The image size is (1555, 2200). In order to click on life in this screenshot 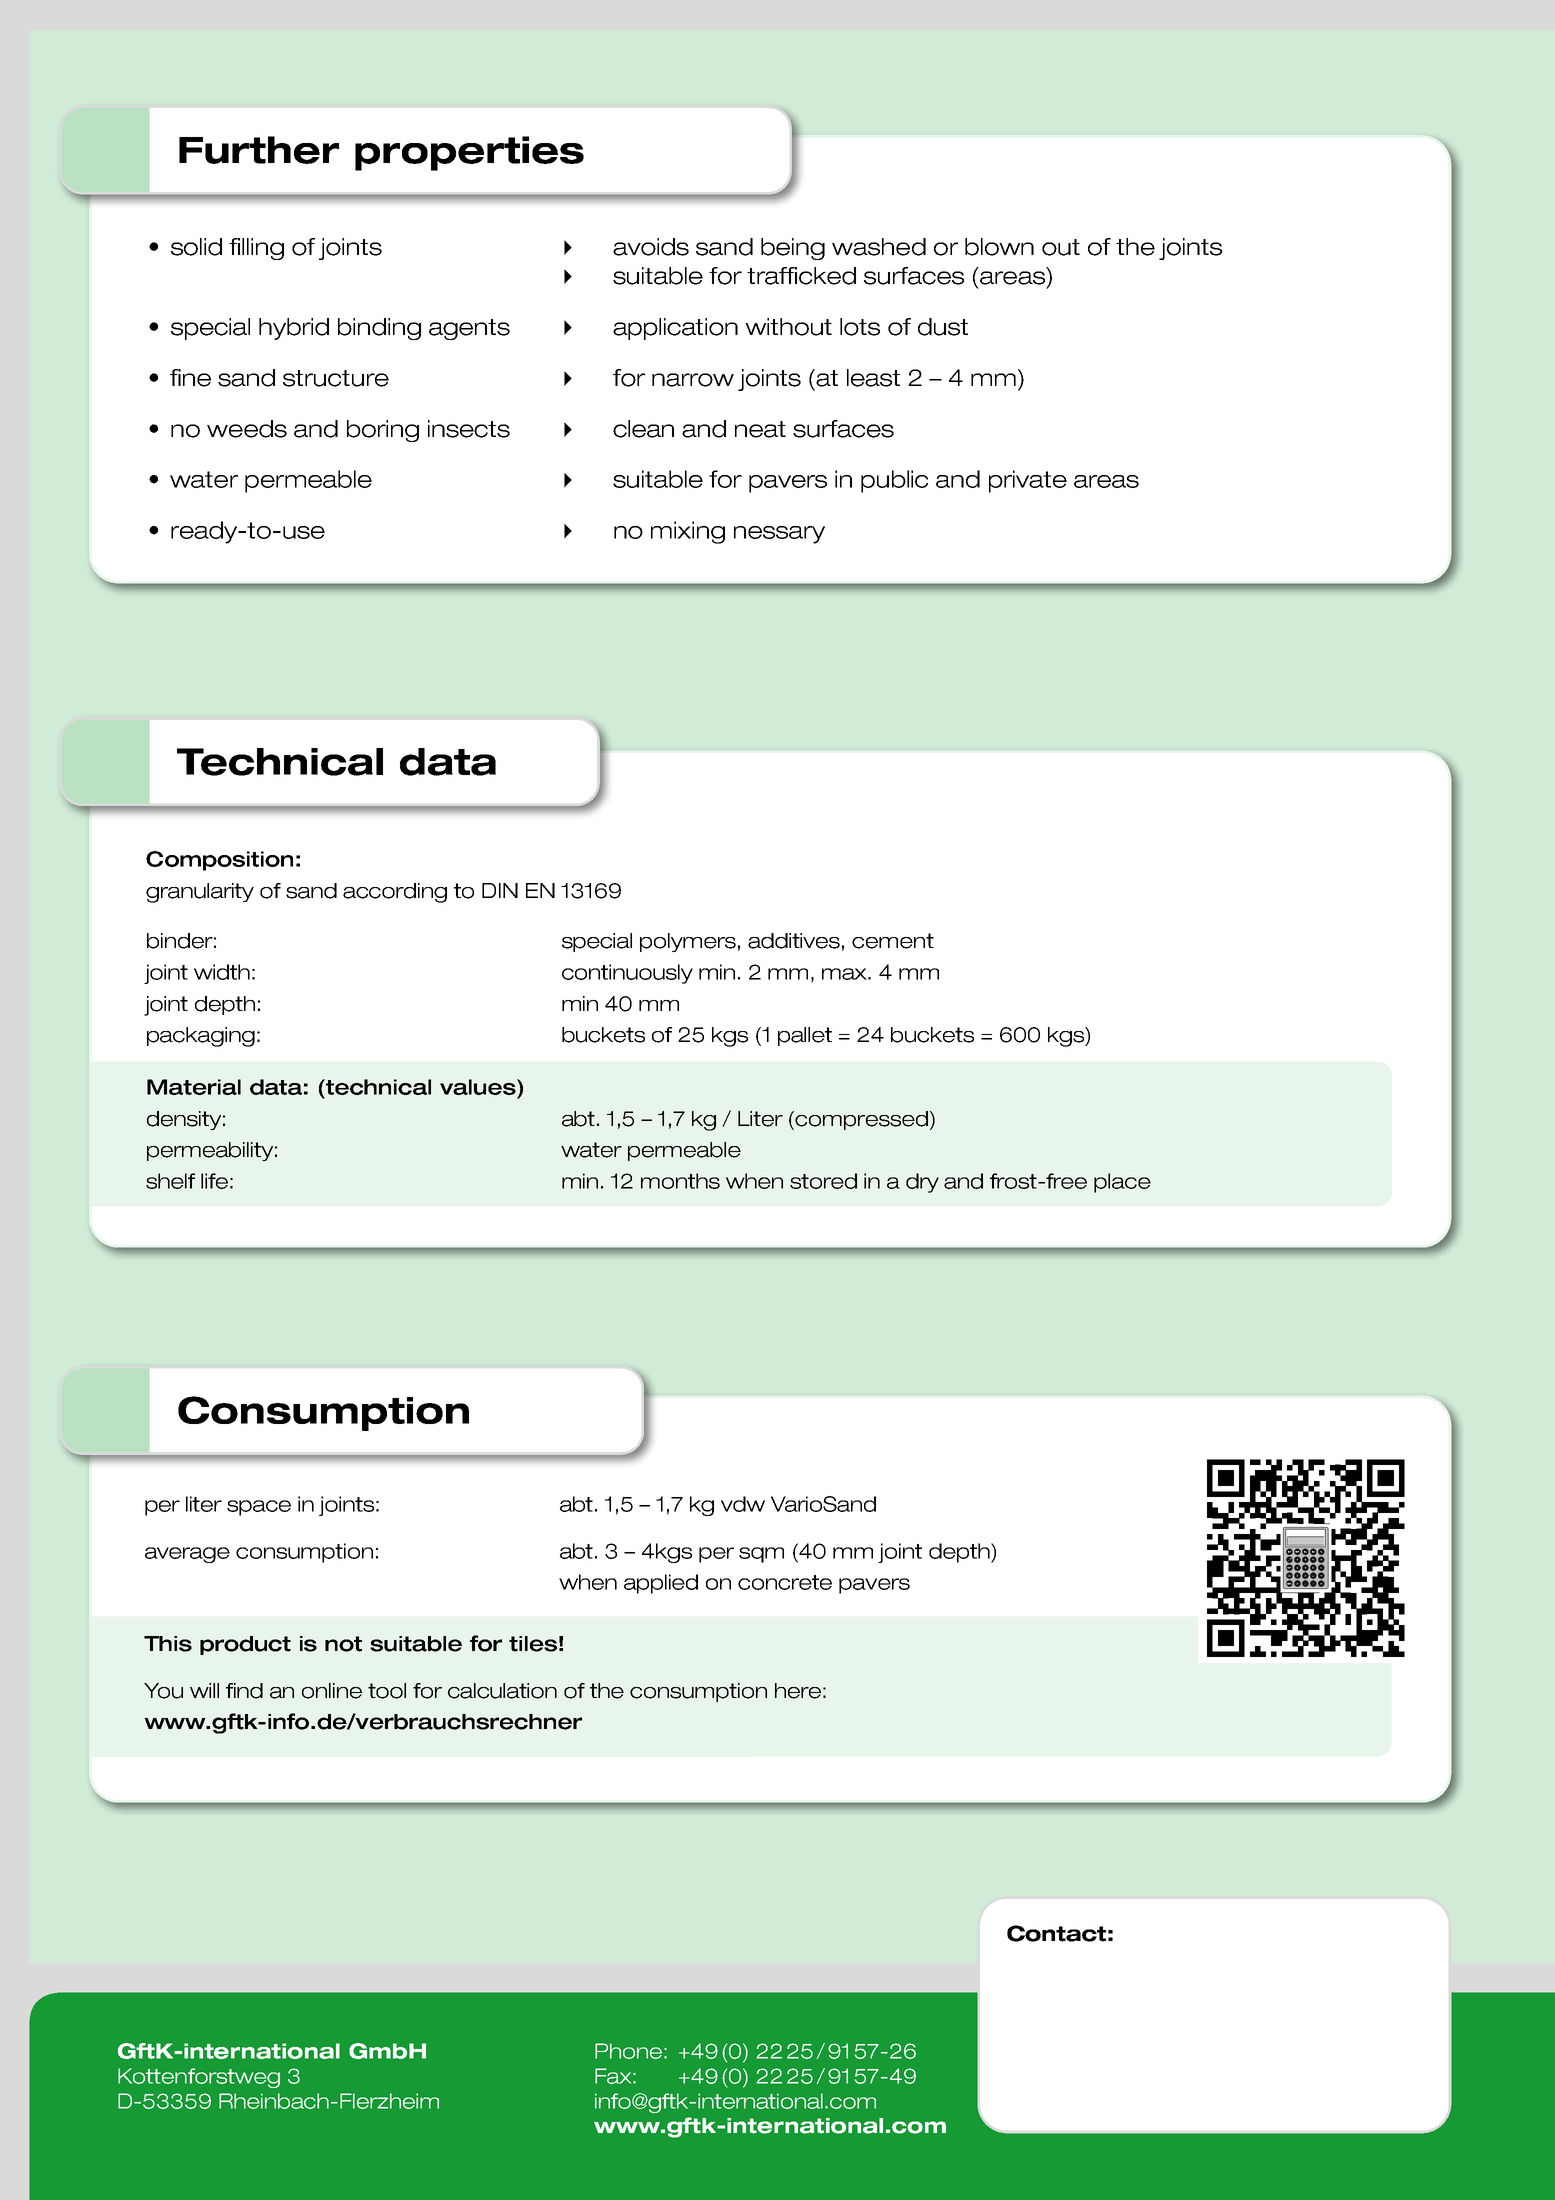, I will do `click(214, 1181)`.
